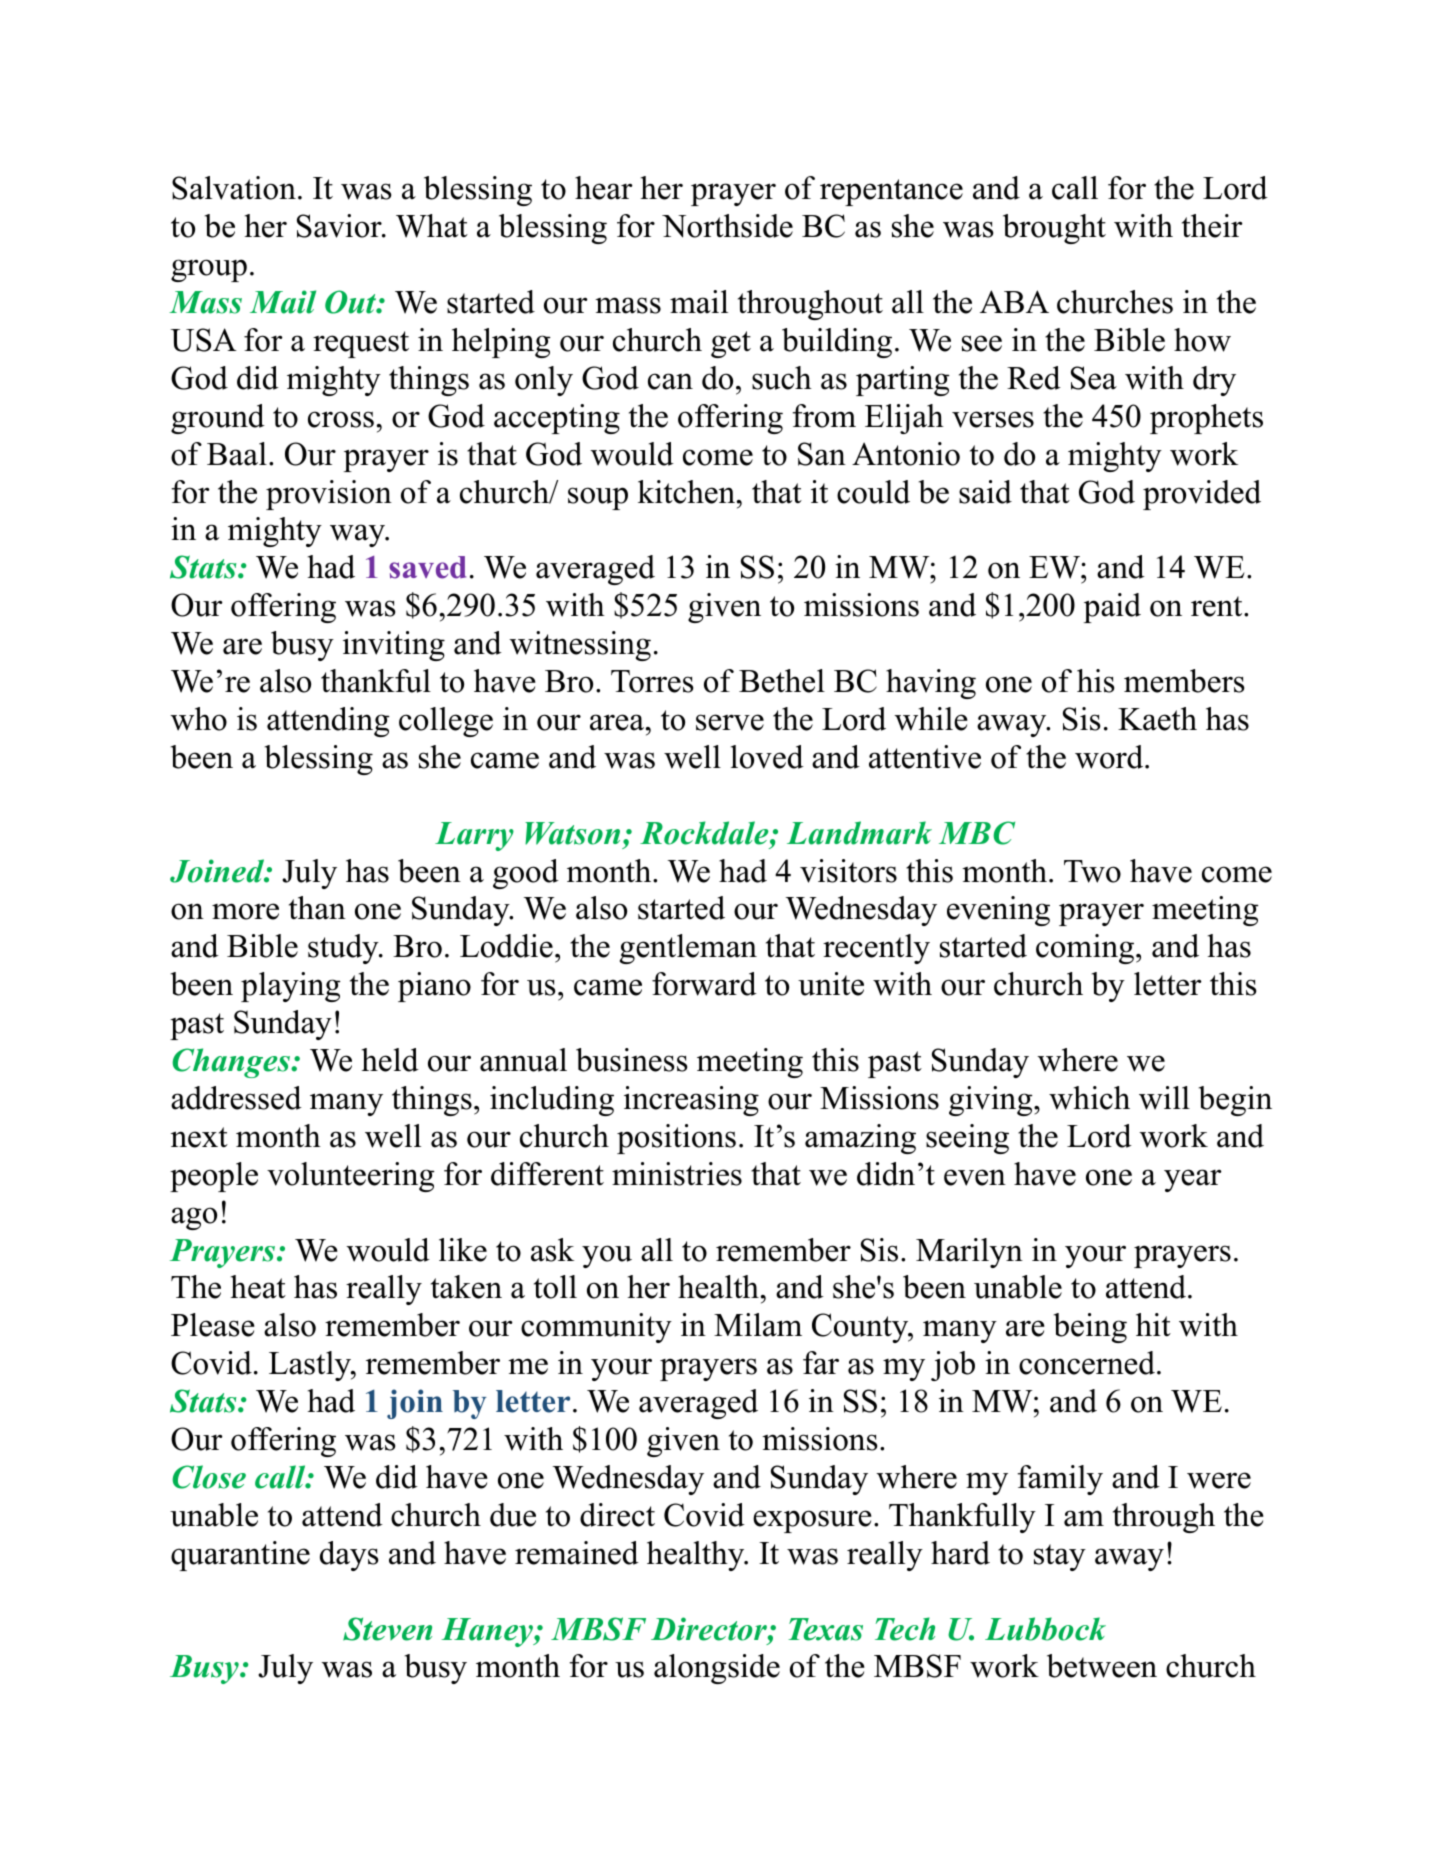 Image resolution: width=1450 pixels, height=1876 pixels. What do you see at coordinates (340, 226) in the document?
I see `Savior` at bounding box center [340, 226].
